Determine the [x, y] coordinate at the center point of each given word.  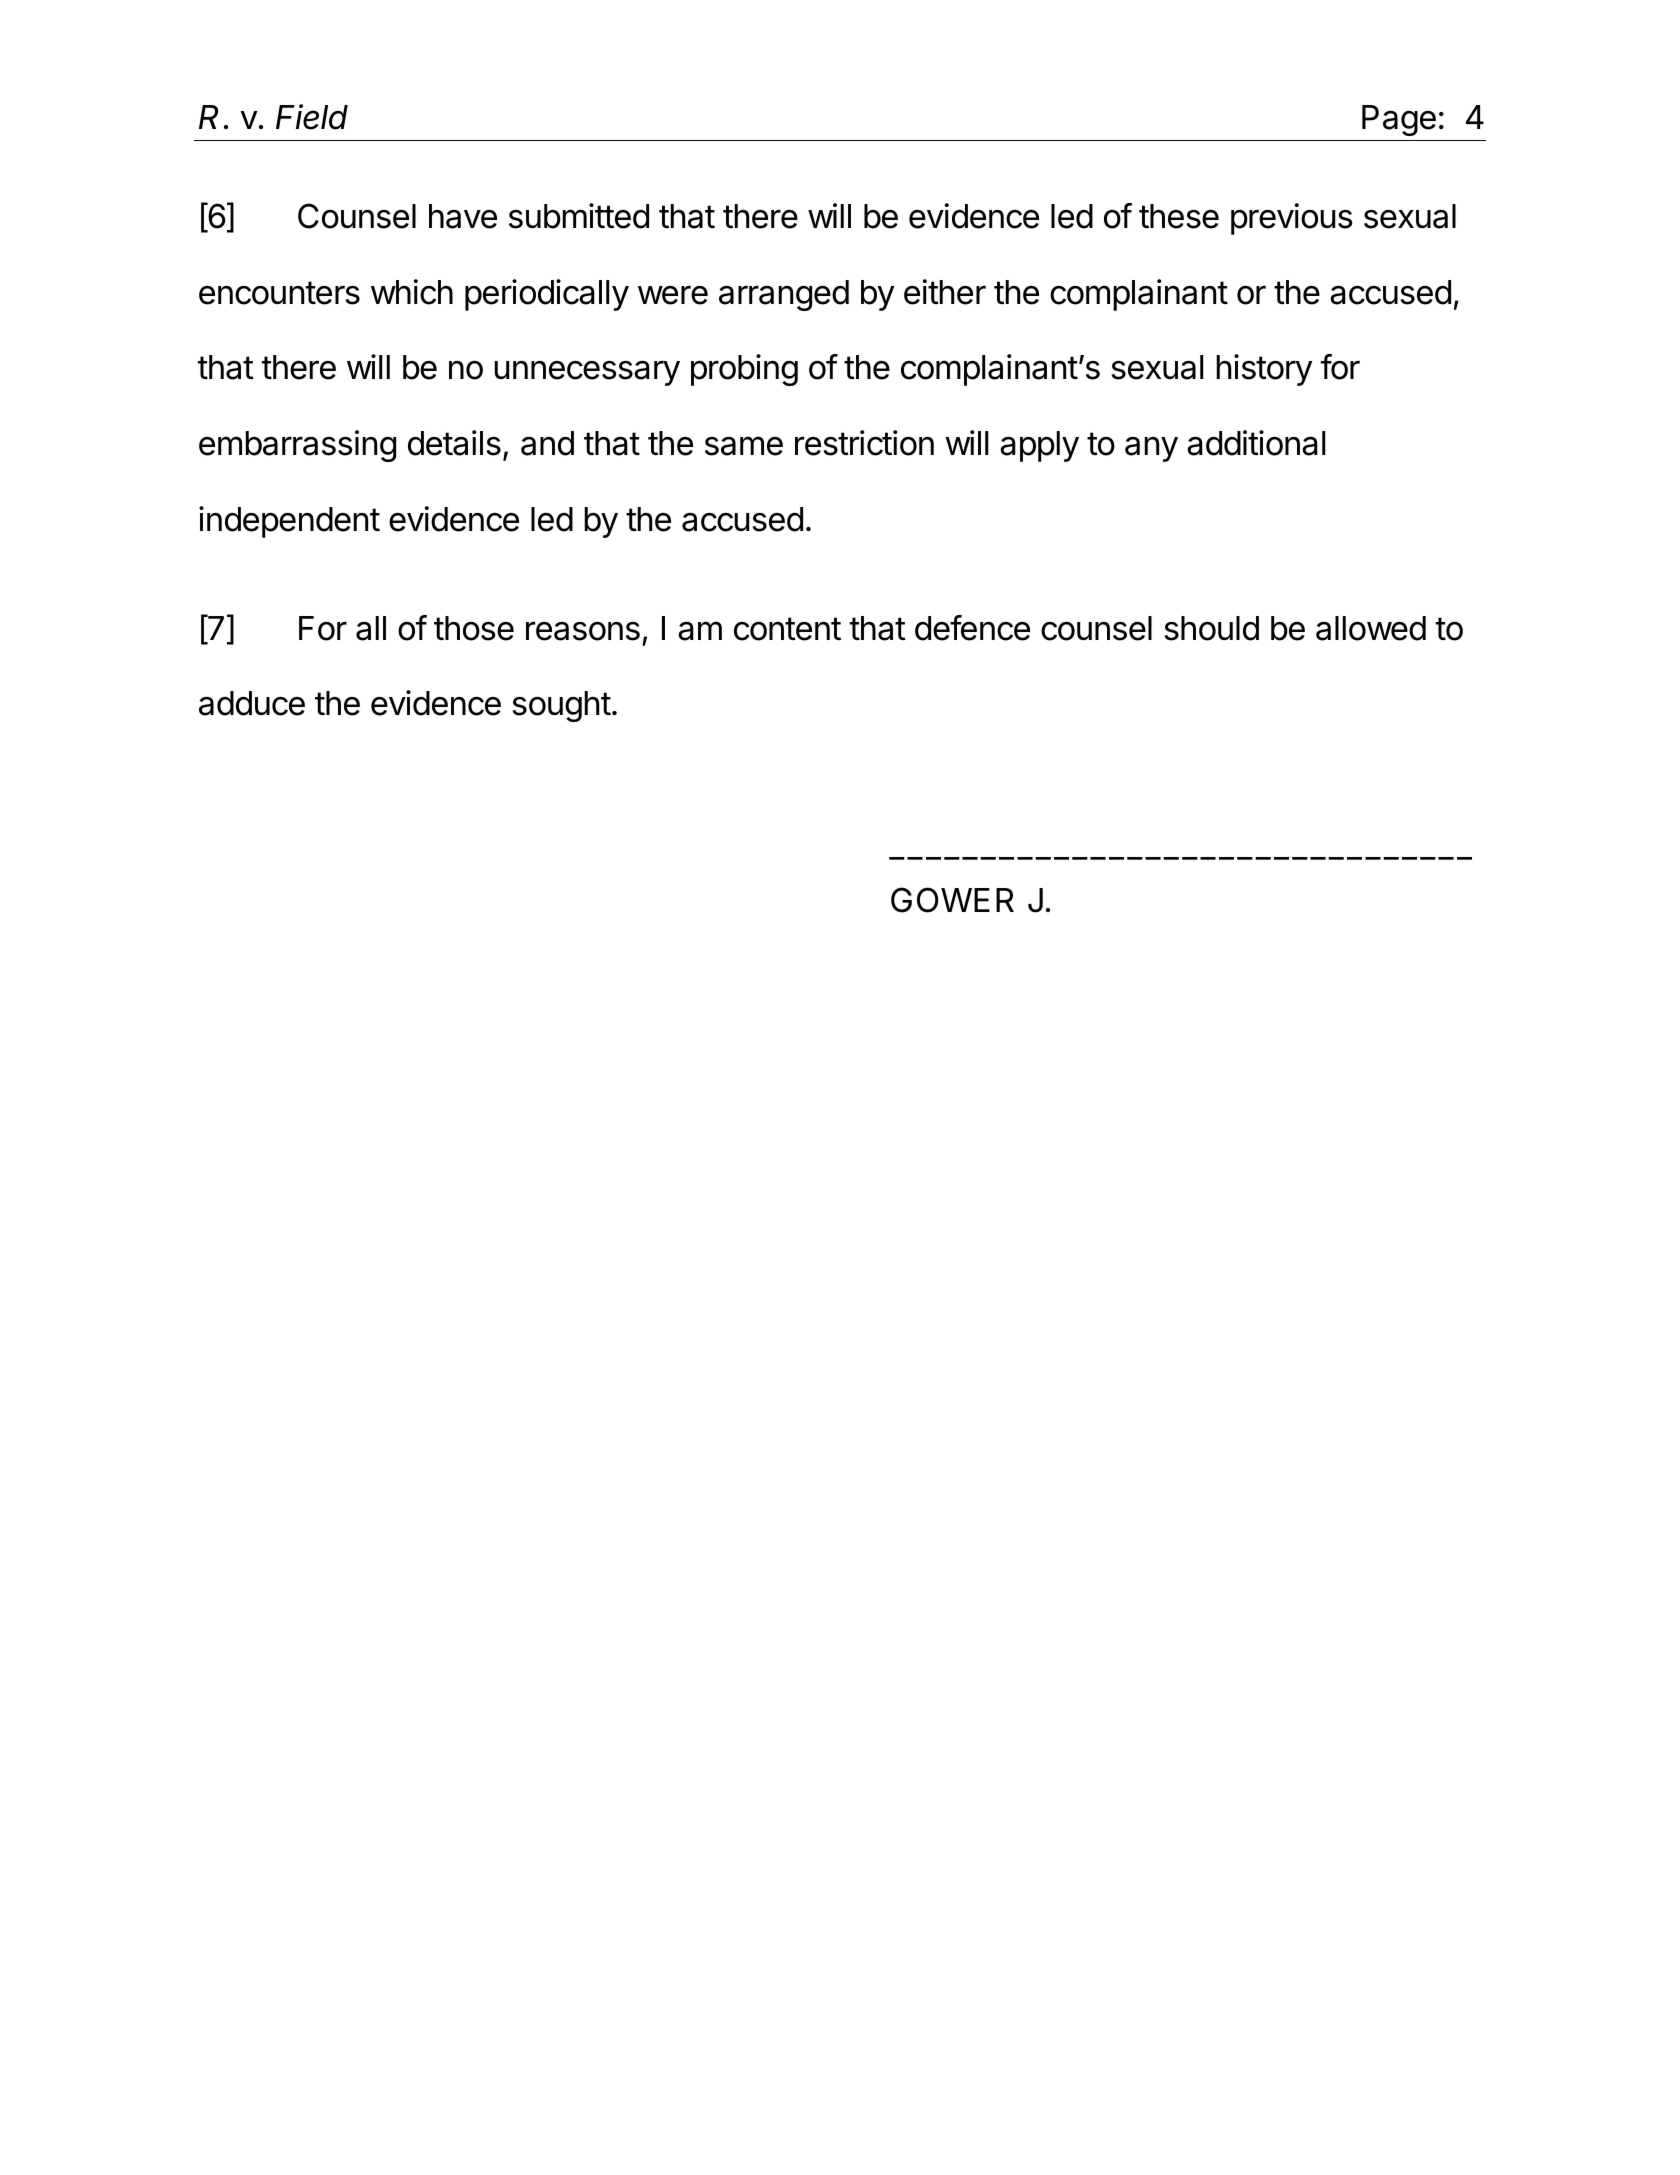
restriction [864, 443]
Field [312, 117]
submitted [579, 216]
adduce [252, 703]
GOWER [952, 900]
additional [1256, 443]
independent [289, 522]
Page [1399, 120]
